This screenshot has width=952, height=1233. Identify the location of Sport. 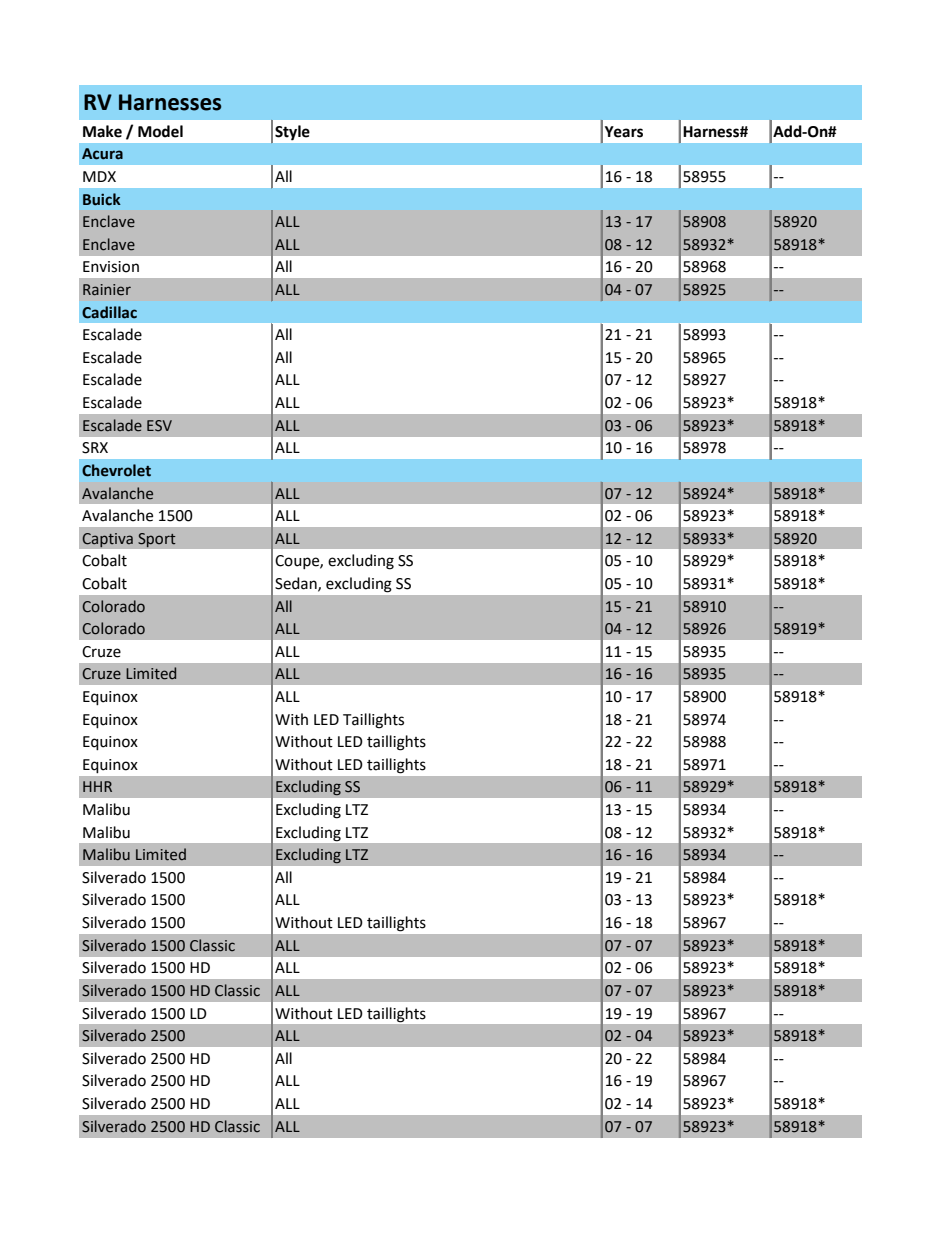
(157, 540).
